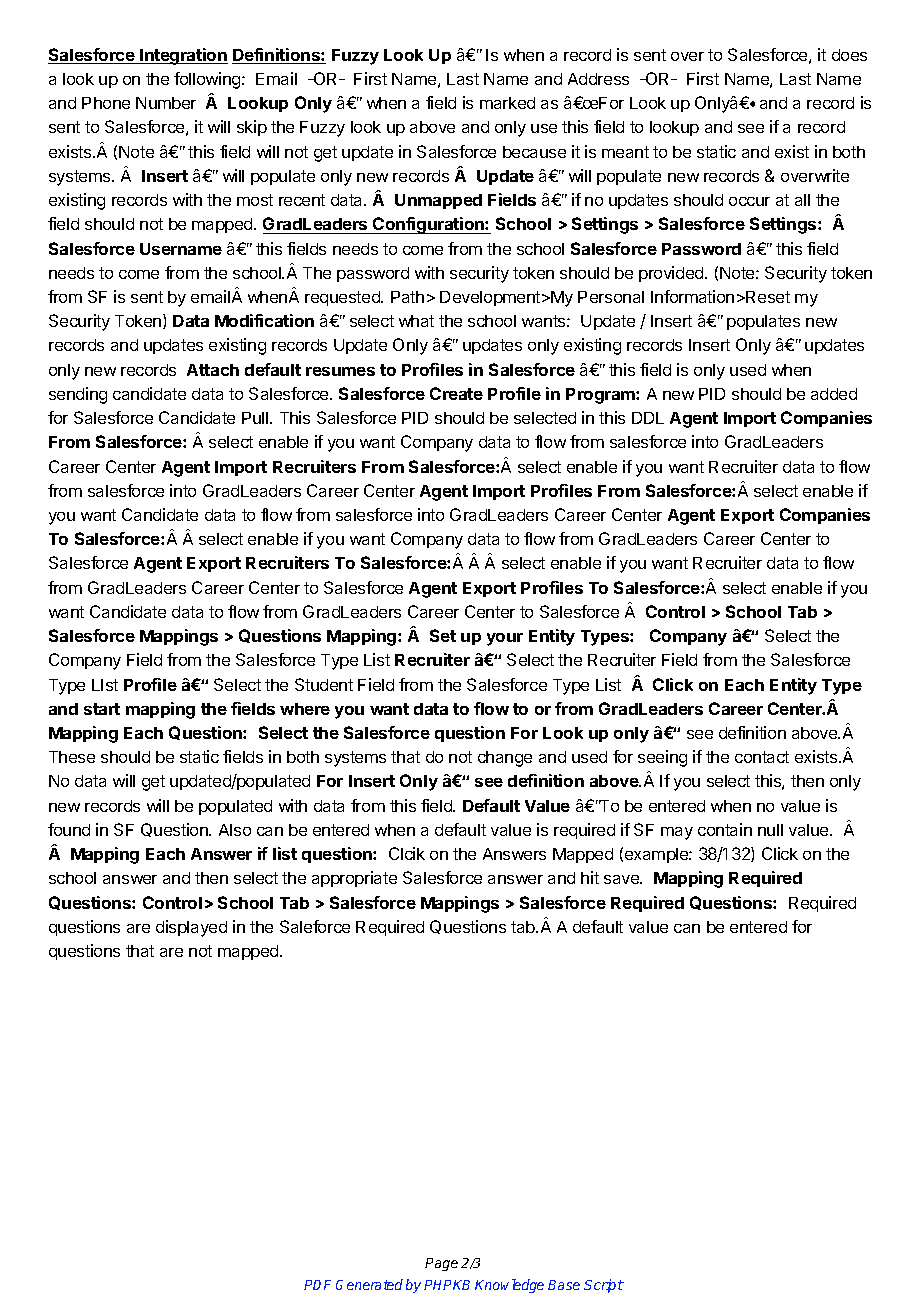  What do you see at coordinates (598, 79) in the image?
I see `Address` at bounding box center [598, 79].
